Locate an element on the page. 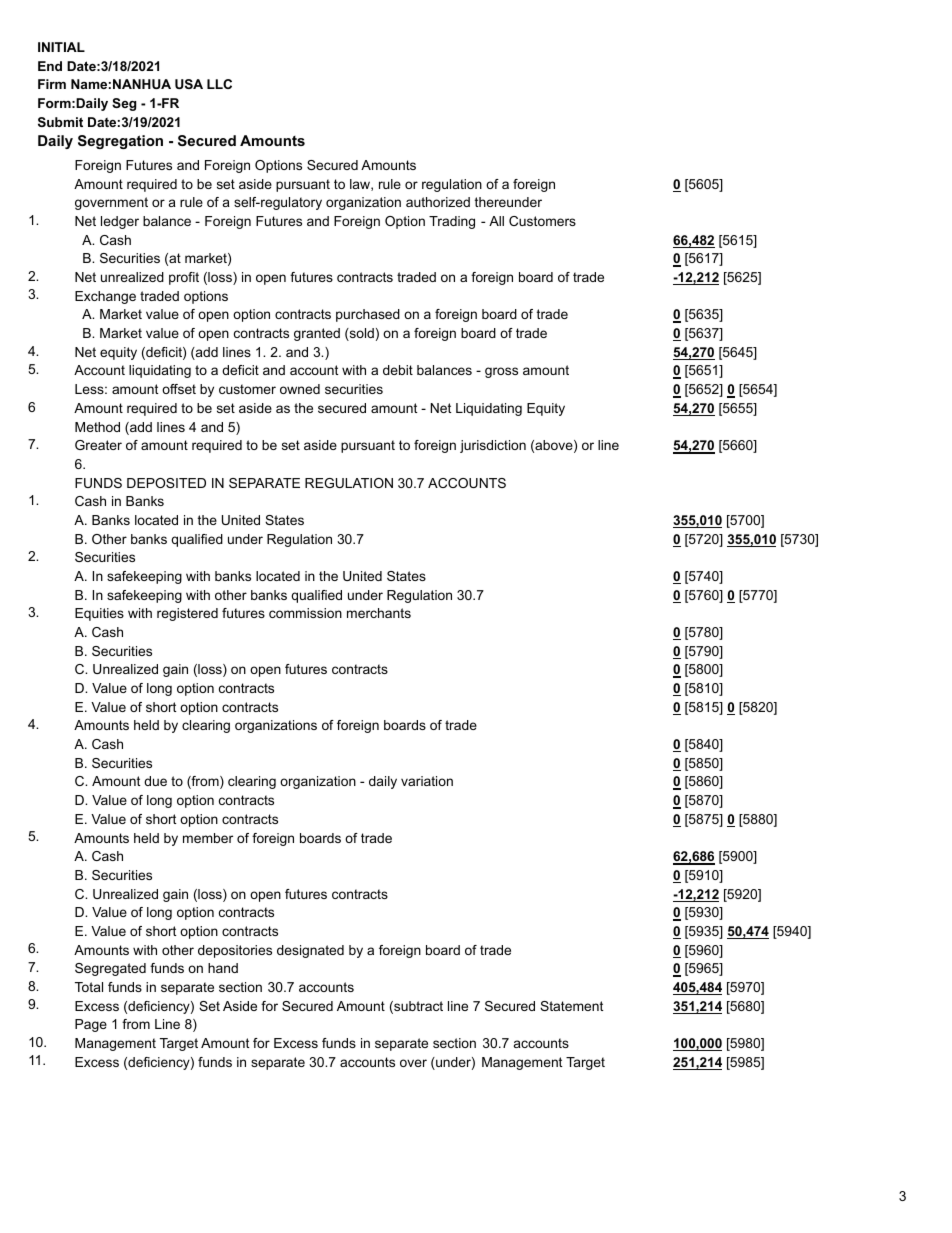  INITIAL is located at coordinates (61, 47).
